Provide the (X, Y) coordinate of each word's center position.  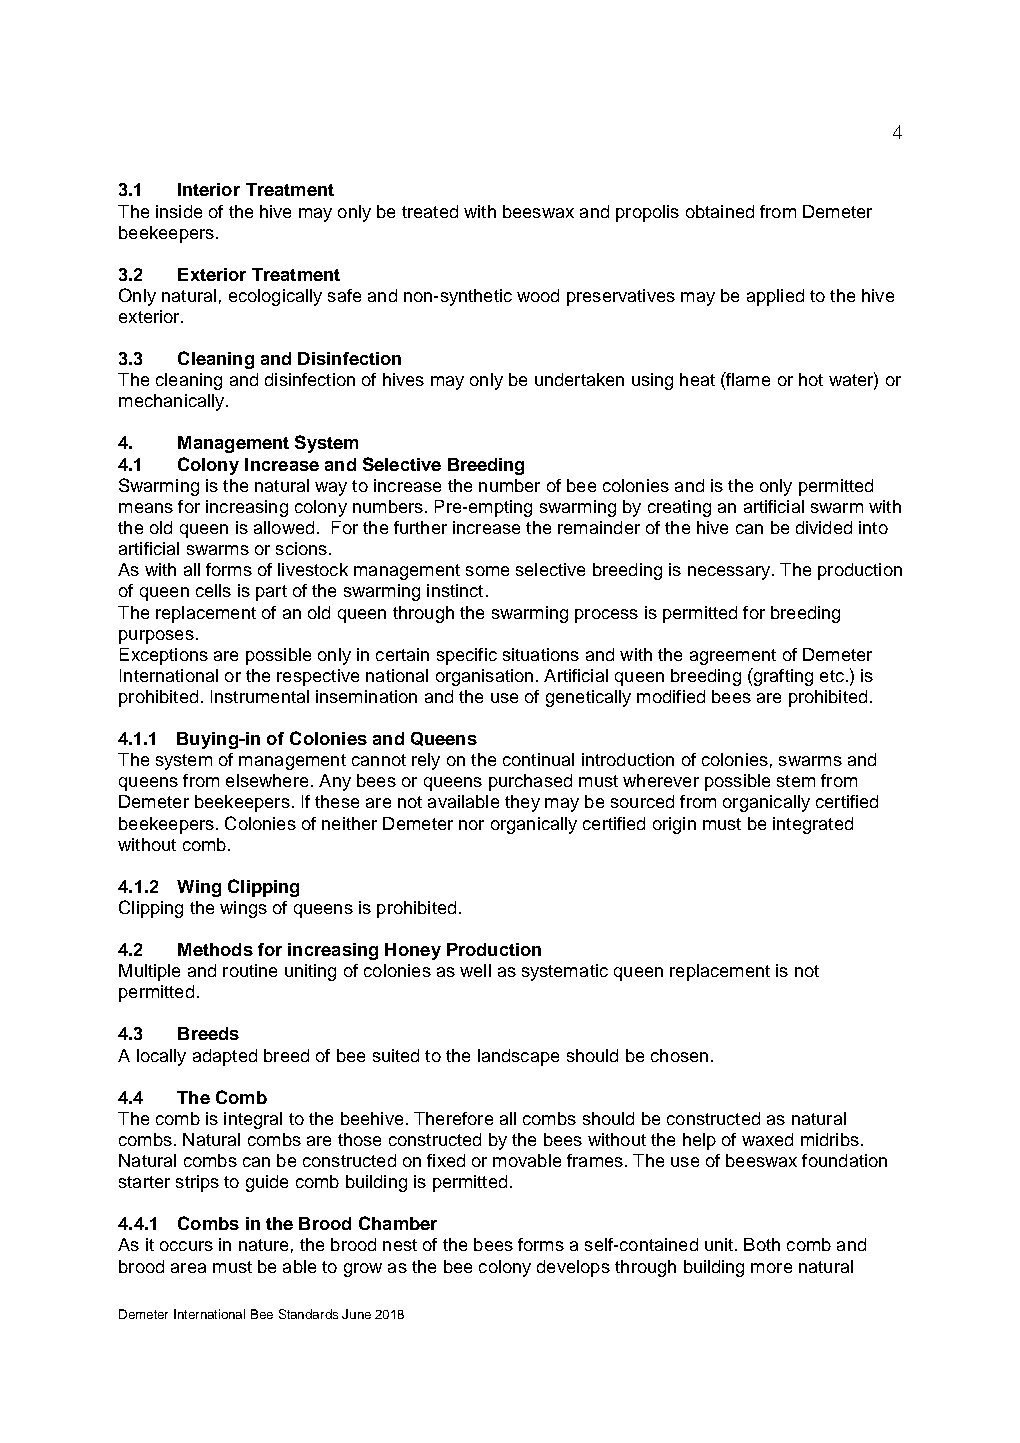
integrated (813, 825)
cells (213, 590)
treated (430, 211)
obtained (720, 211)
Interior (209, 189)
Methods (215, 949)
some (487, 571)
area (188, 1268)
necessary (730, 573)
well (475, 970)
